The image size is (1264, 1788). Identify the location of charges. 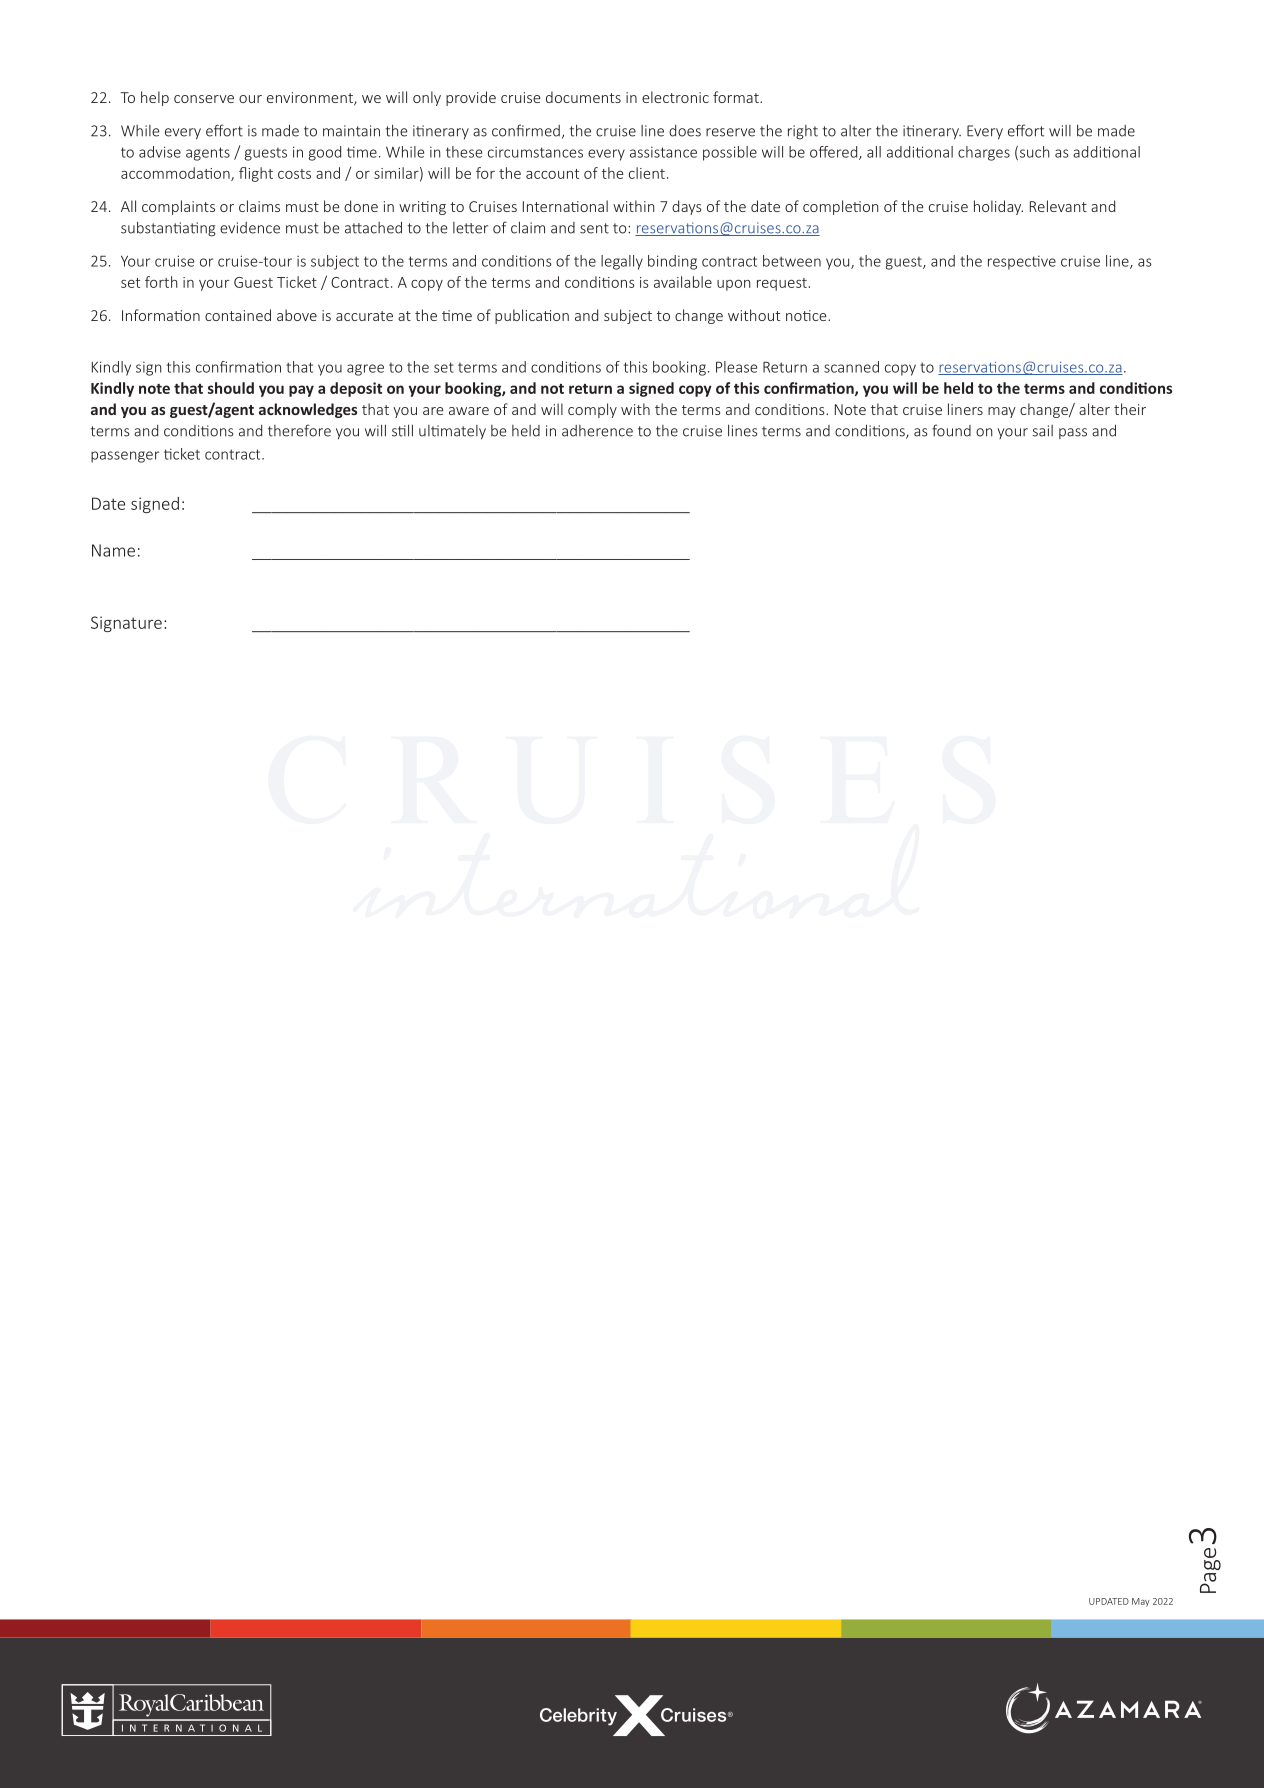
(984, 153).
